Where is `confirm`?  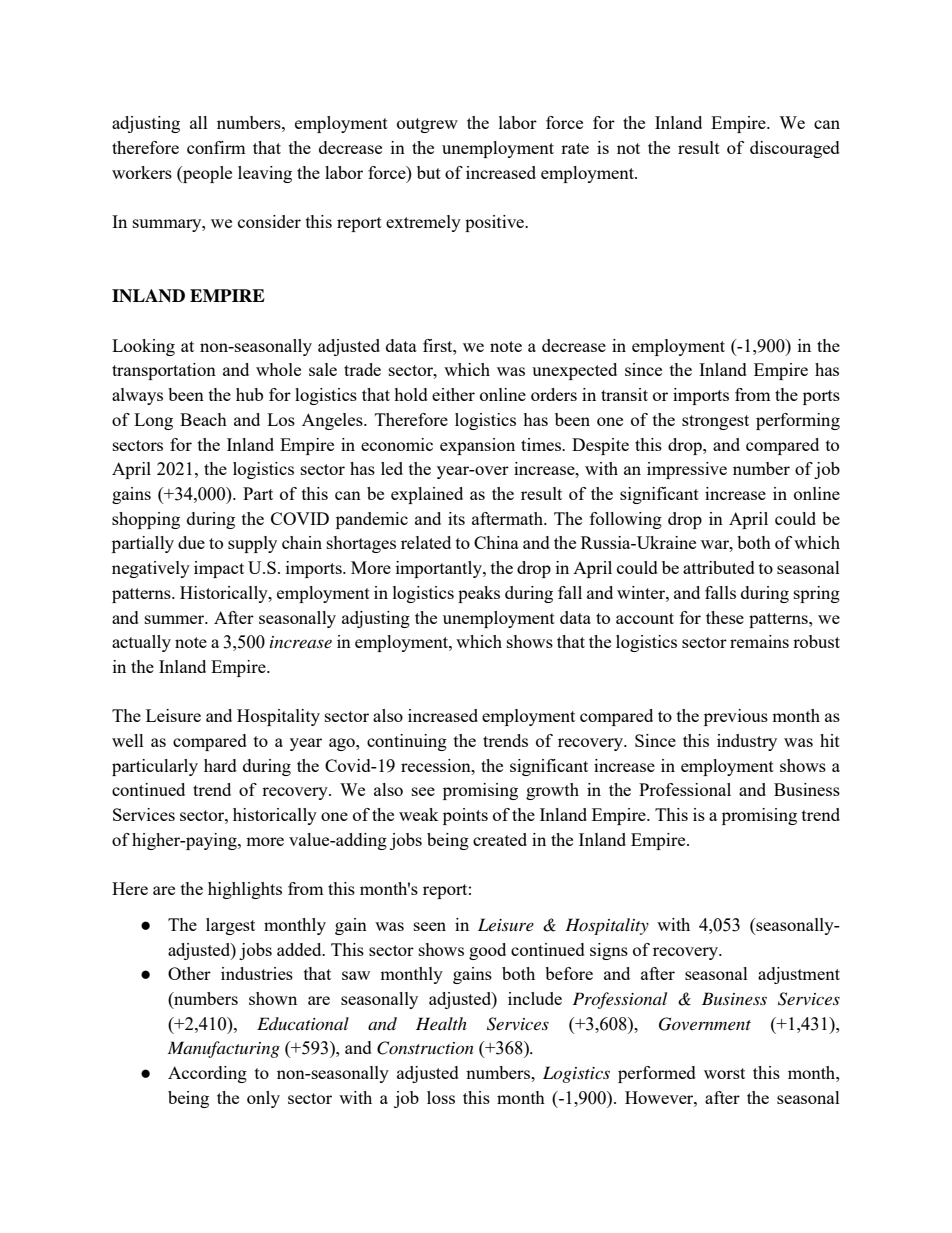 confirm is located at coordinates (216, 147).
